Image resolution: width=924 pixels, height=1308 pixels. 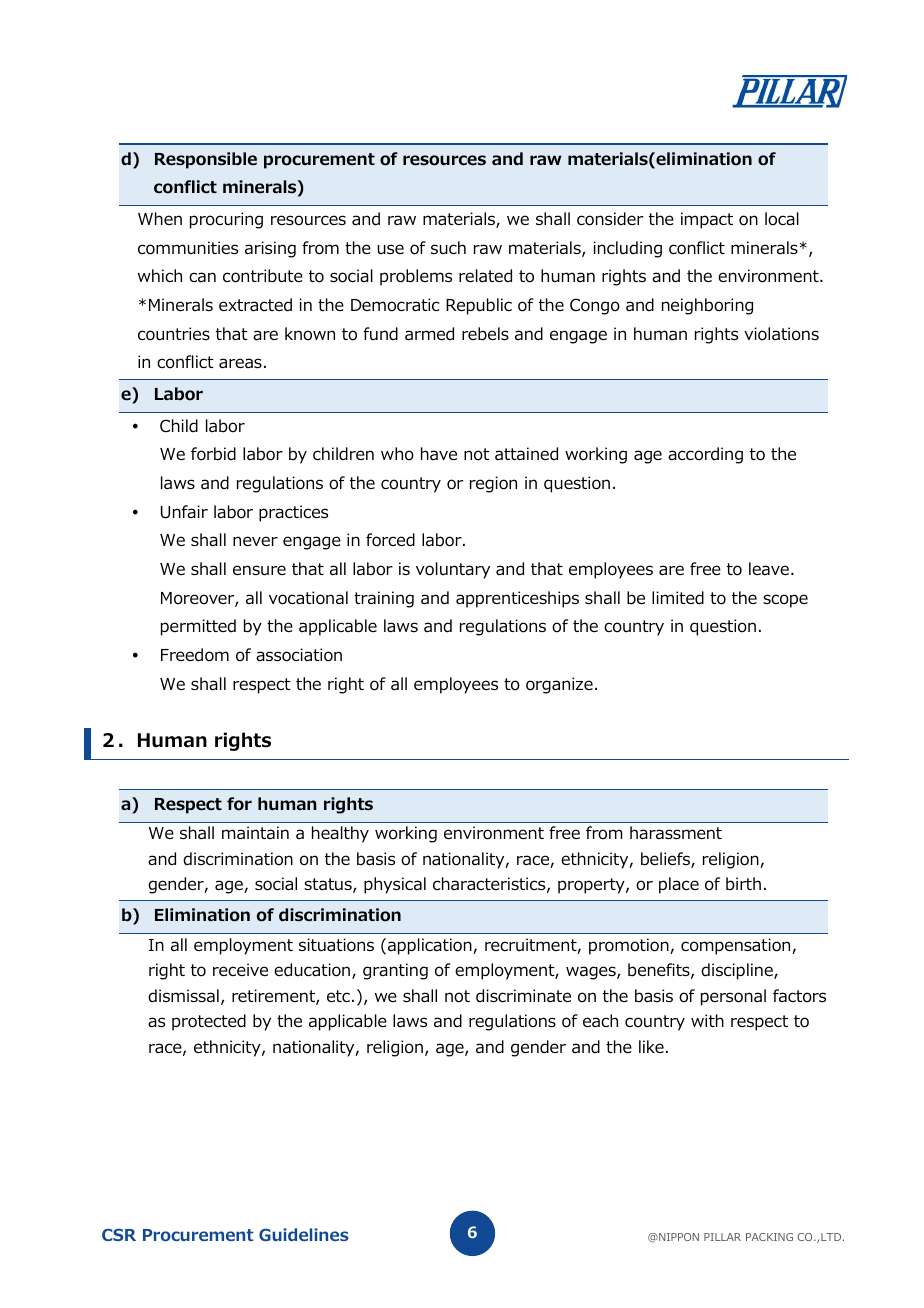 I want to click on CSR, so click(x=119, y=1235).
